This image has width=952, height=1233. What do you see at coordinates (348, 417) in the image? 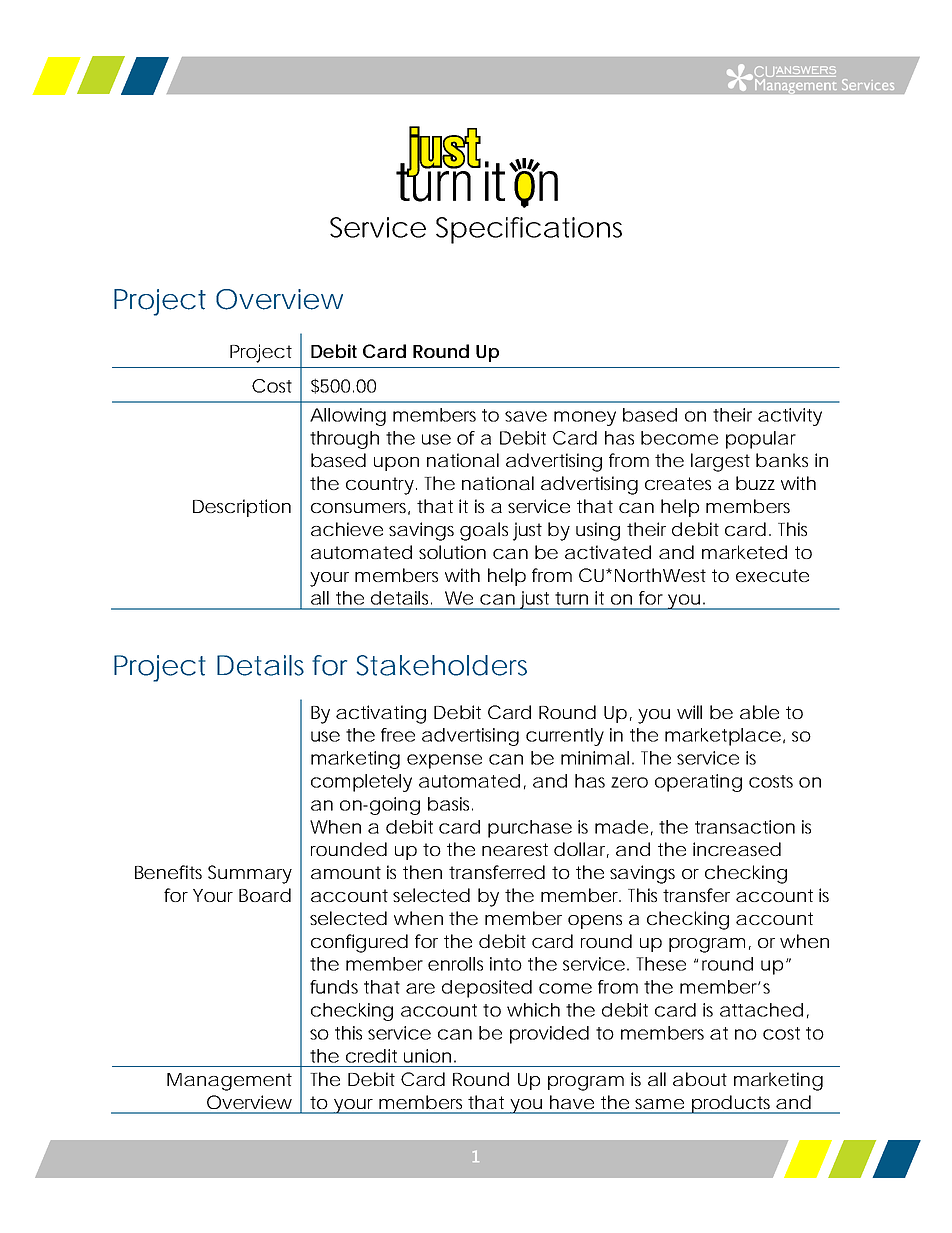
I see `Allowing` at bounding box center [348, 417].
